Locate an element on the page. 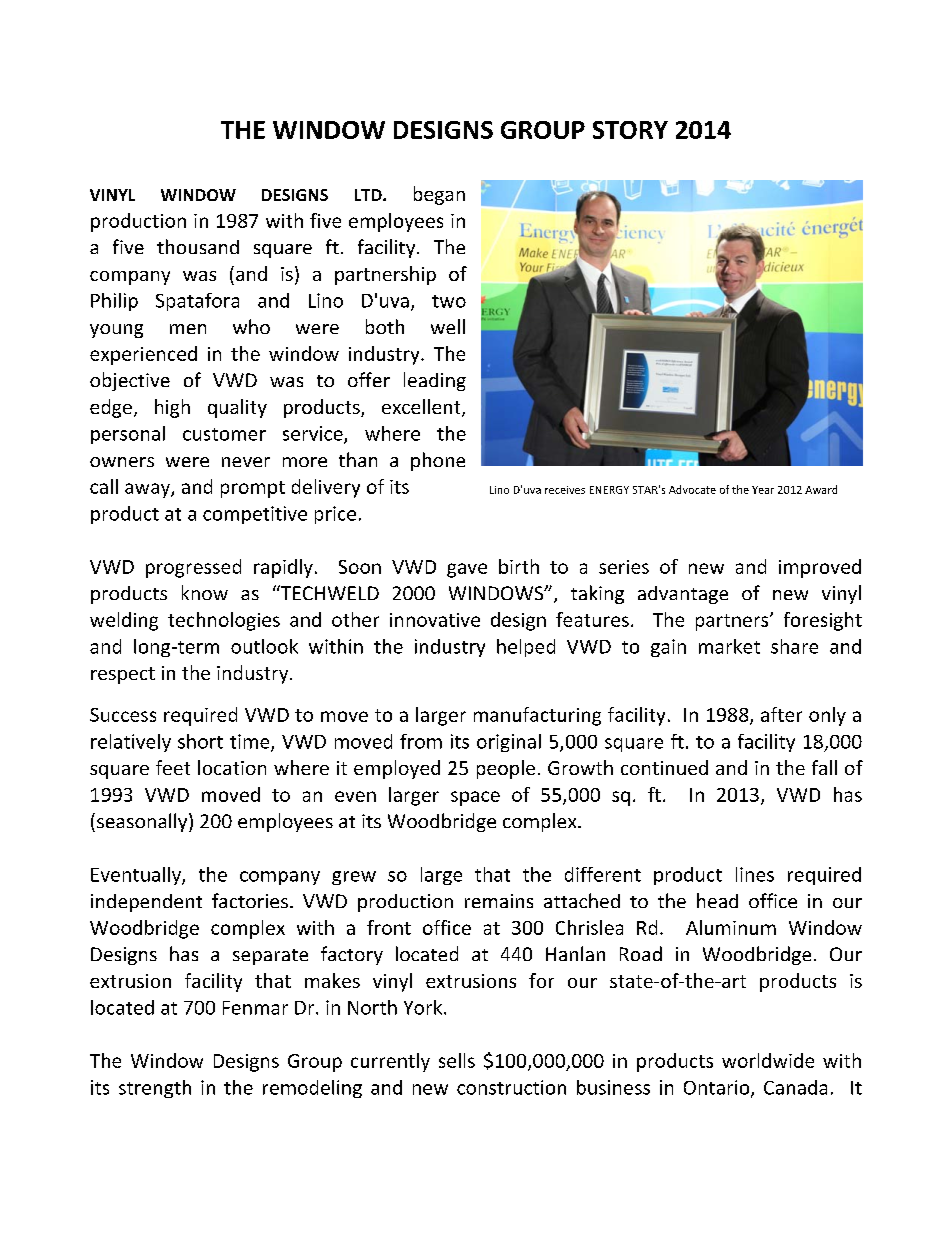 This document has width=952, height=1233. seasonally is located at coordinates (143, 822).
